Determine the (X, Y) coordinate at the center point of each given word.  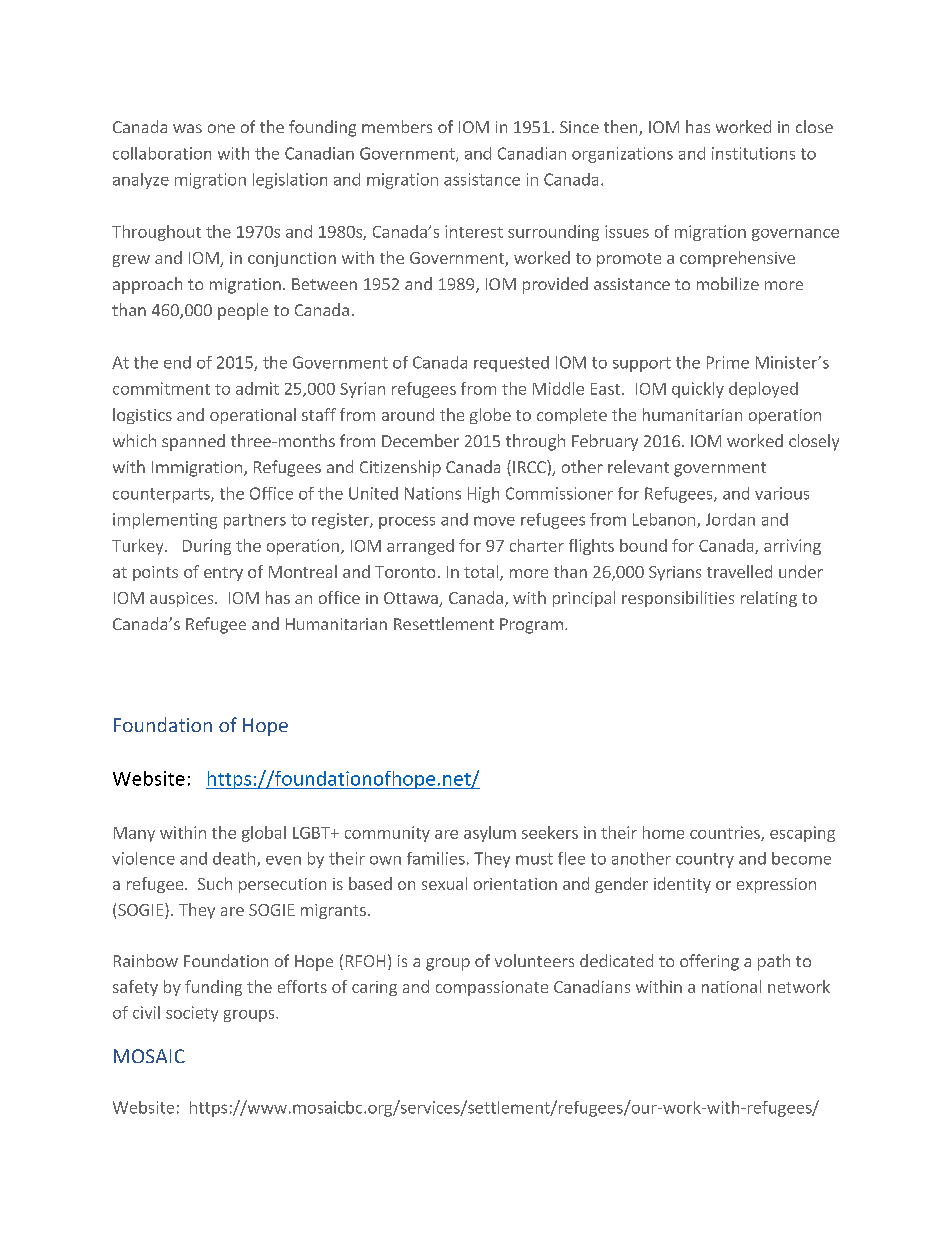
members (397, 126)
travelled (739, 571)
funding (213, 988)
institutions (753, 153)
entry (223, 574)
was (187, 128)
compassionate (492, 988)
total (481, 571)
